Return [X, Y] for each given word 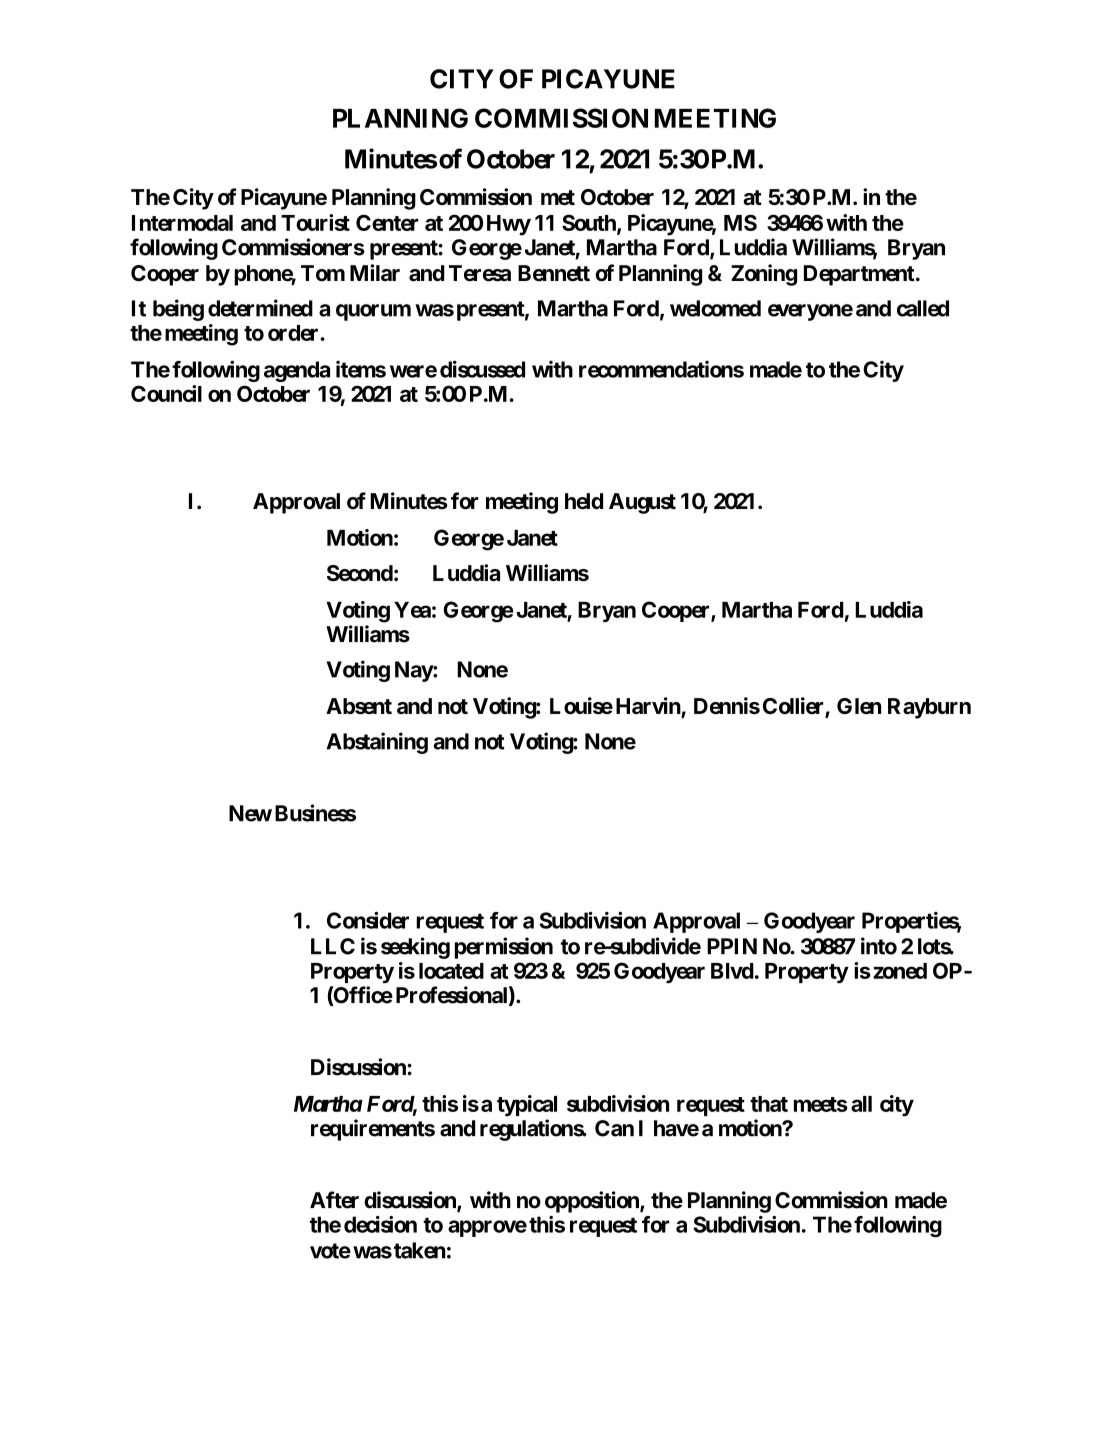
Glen [859, 706]
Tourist [315, 222]
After [334, 1200]
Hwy [509, 225]
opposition [593, 1202]
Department [860, 275]
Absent [359, 706]
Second [360, 573]
